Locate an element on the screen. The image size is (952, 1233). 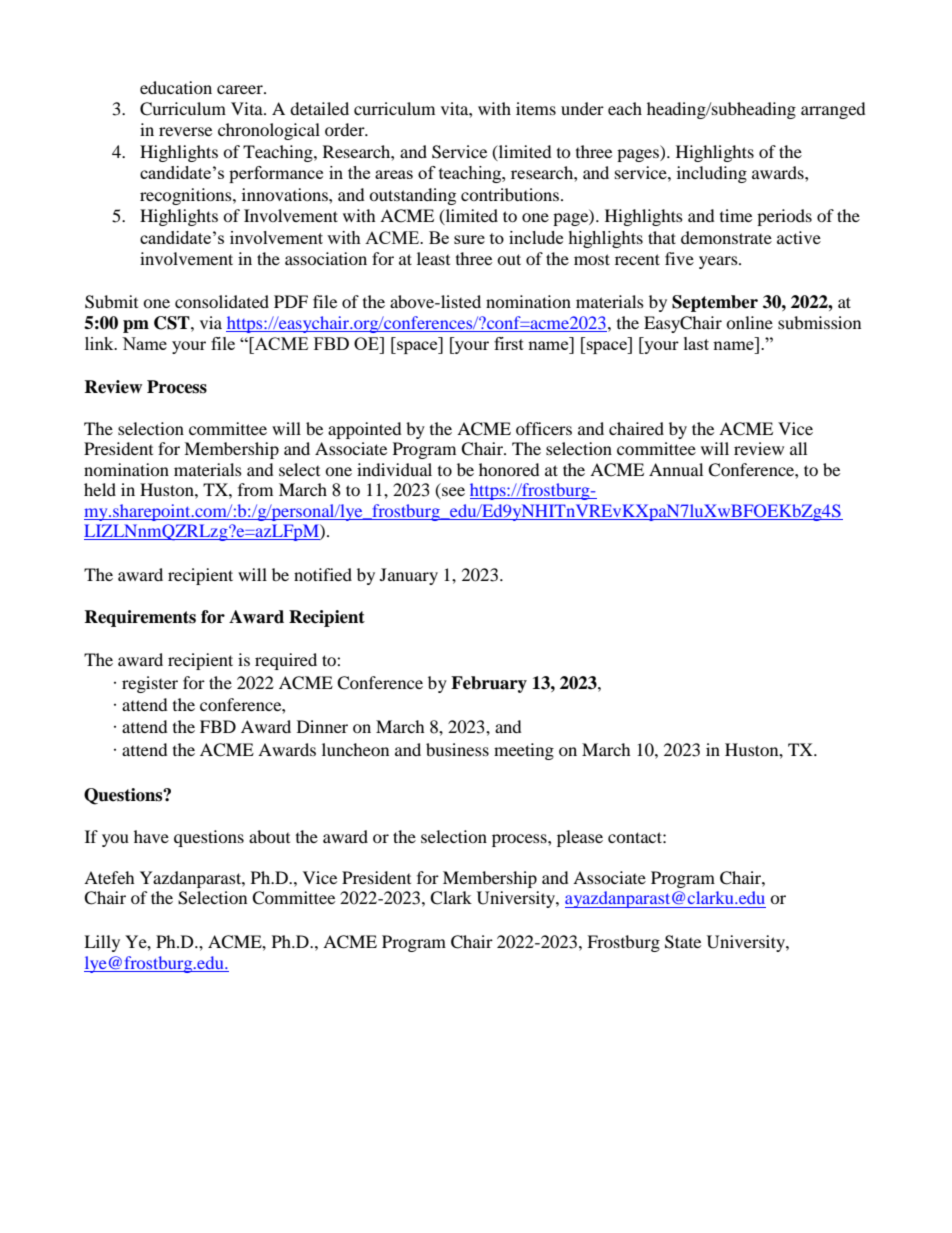
please is located at coordinates (580, 838).
